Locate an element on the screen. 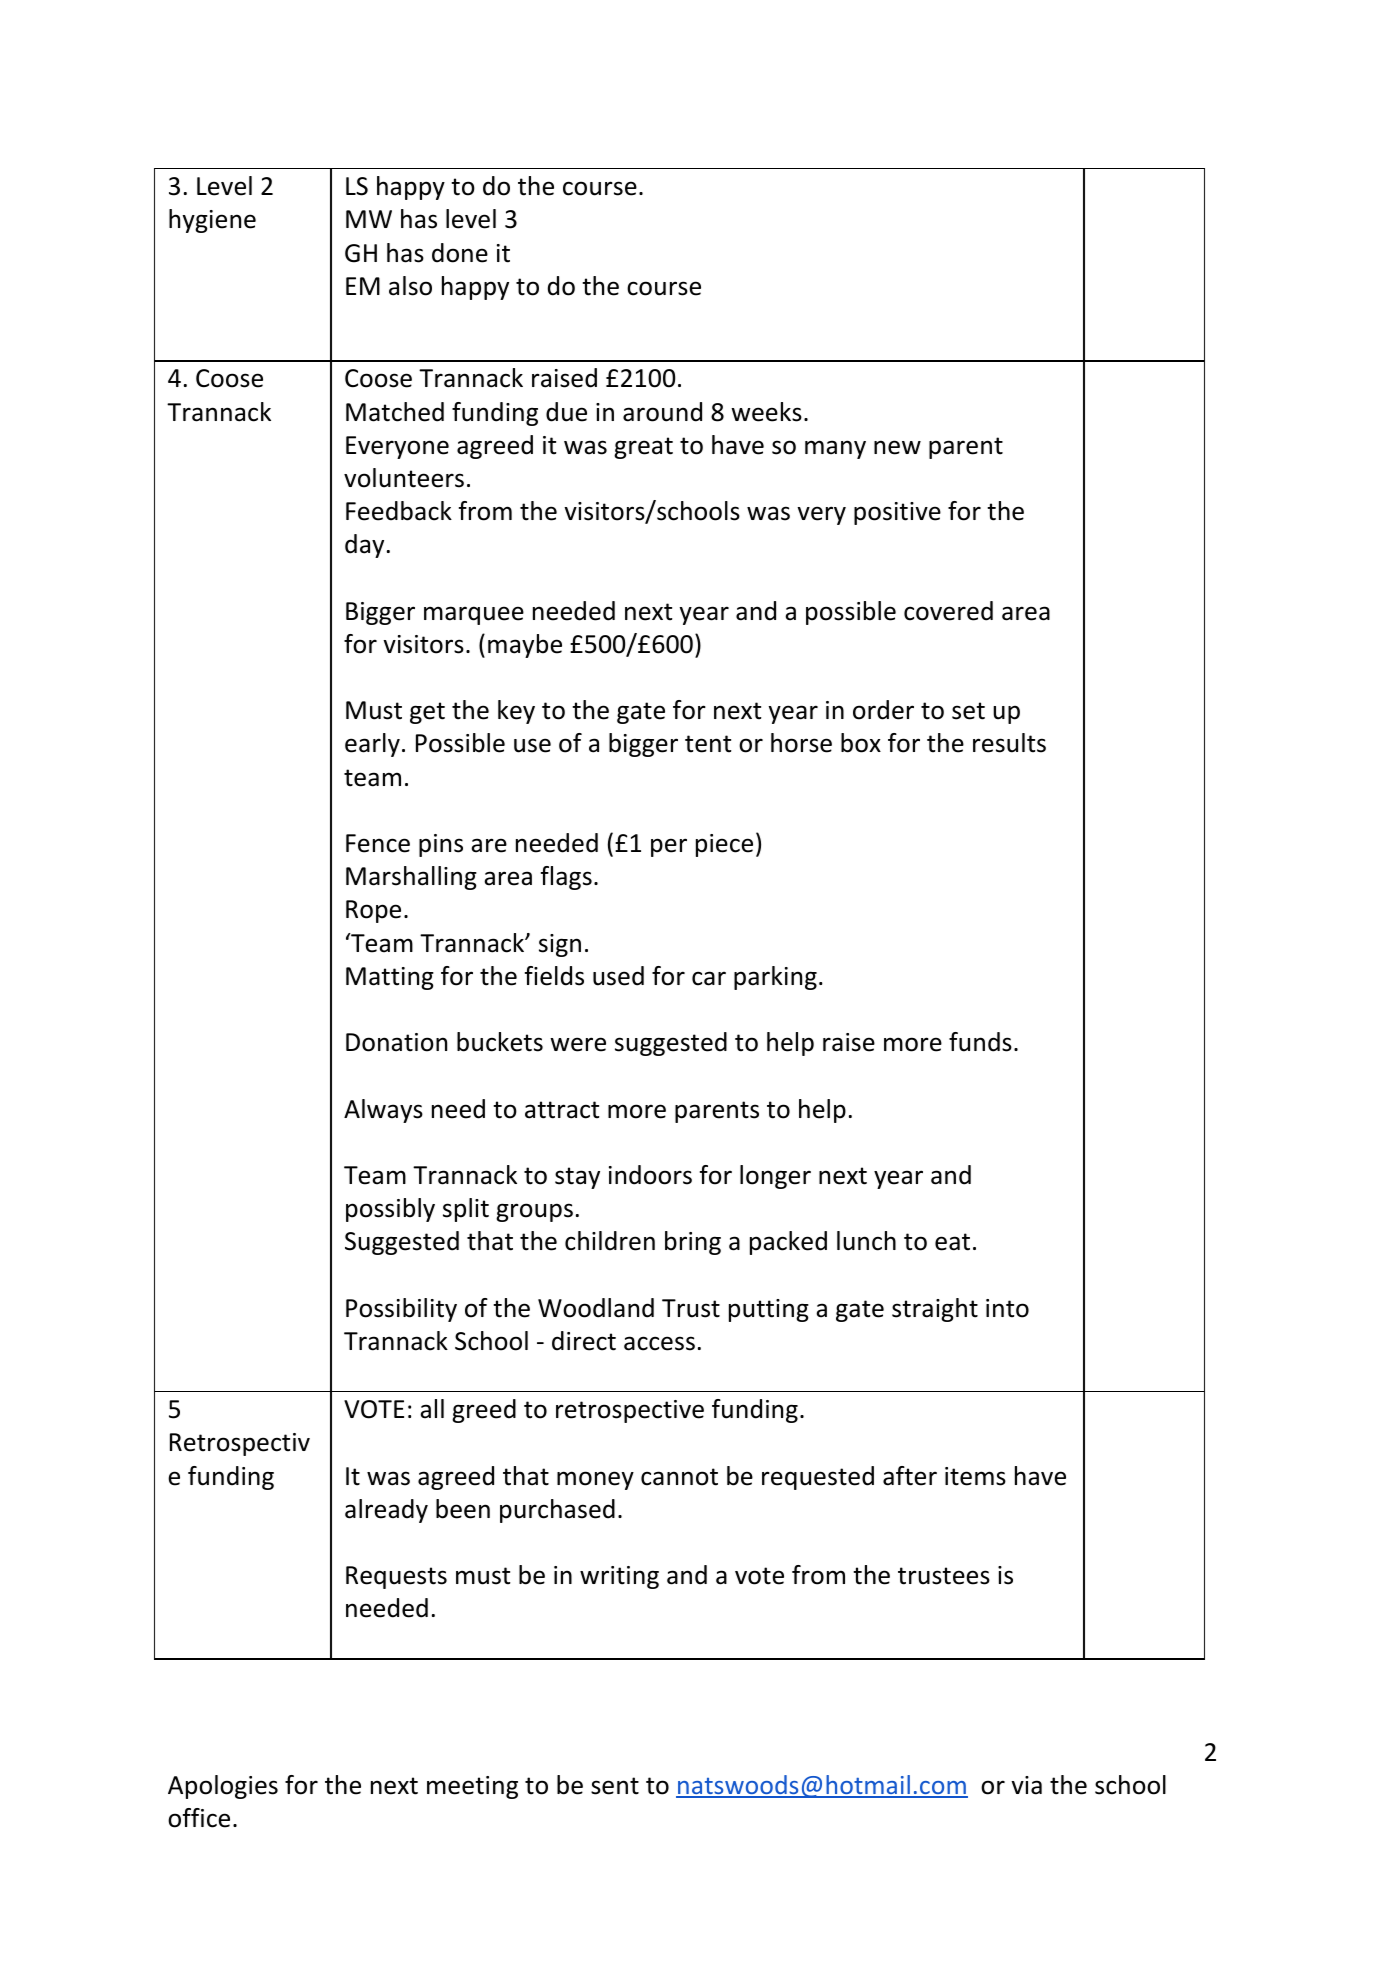 Image resolution: width=1387 pixels, height=1964 pixels. Donation is located at coordinates (396, 1042).
